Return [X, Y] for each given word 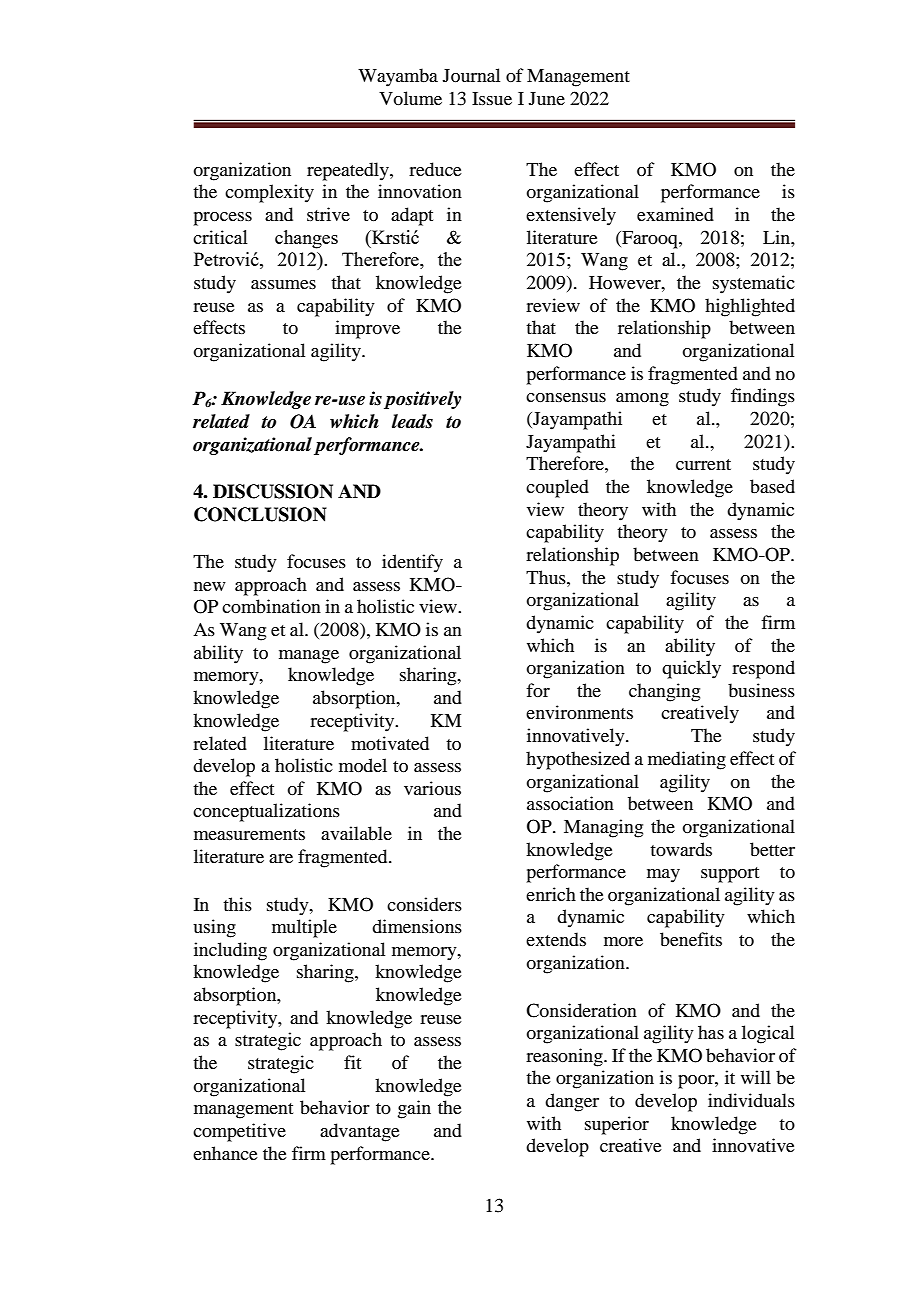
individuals [751, 1100]
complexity [269, 193]
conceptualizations [266, 812]
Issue [492, 98]
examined [675, 214]
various [432, 788]
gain [414, 1109]
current [703, 464]
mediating [687, 760]
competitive [239, 1132]
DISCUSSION [273, 491]
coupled [557, 488]
